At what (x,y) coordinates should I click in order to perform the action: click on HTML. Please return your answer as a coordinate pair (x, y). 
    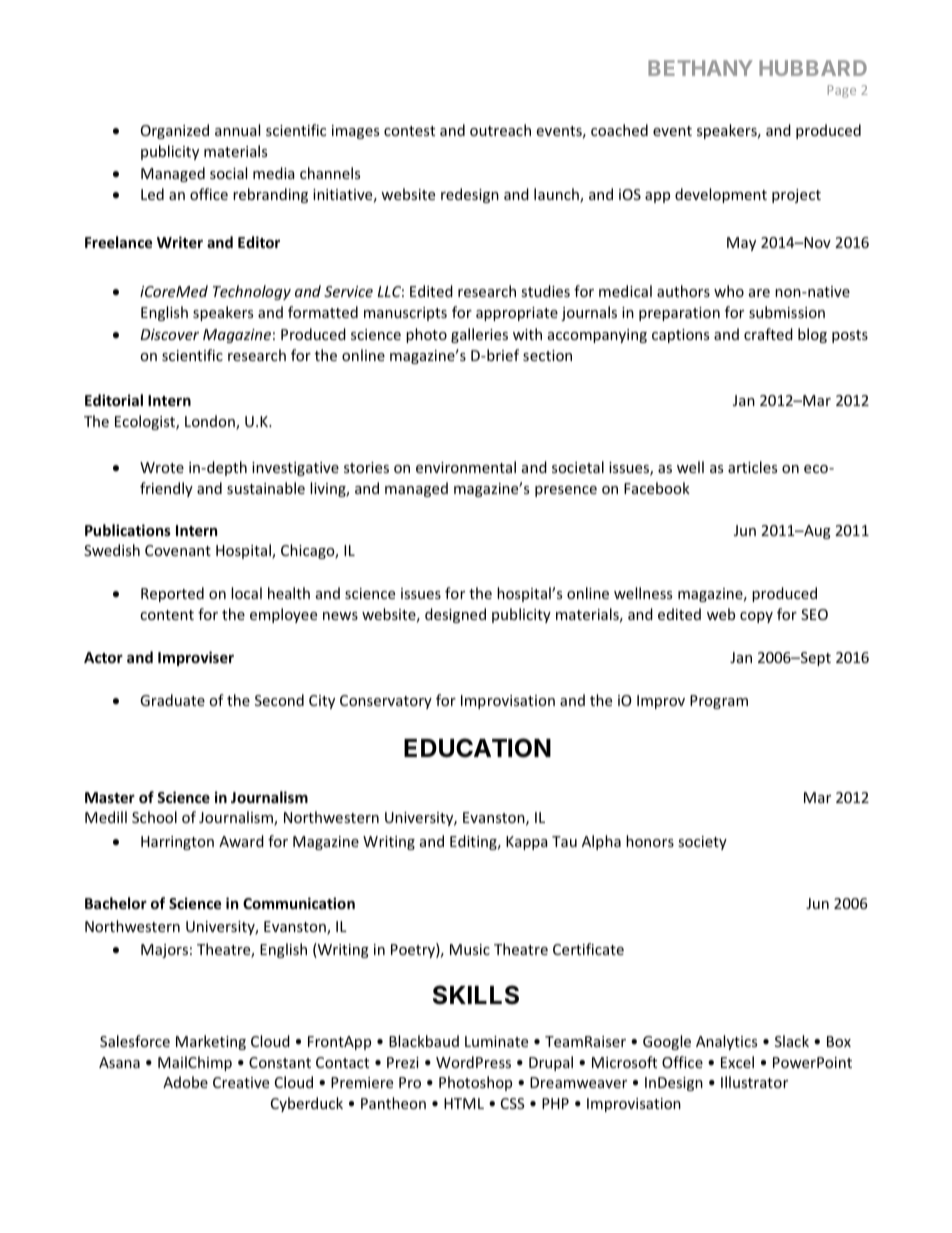
    Looking at the image, I should click on (464, 1103).
